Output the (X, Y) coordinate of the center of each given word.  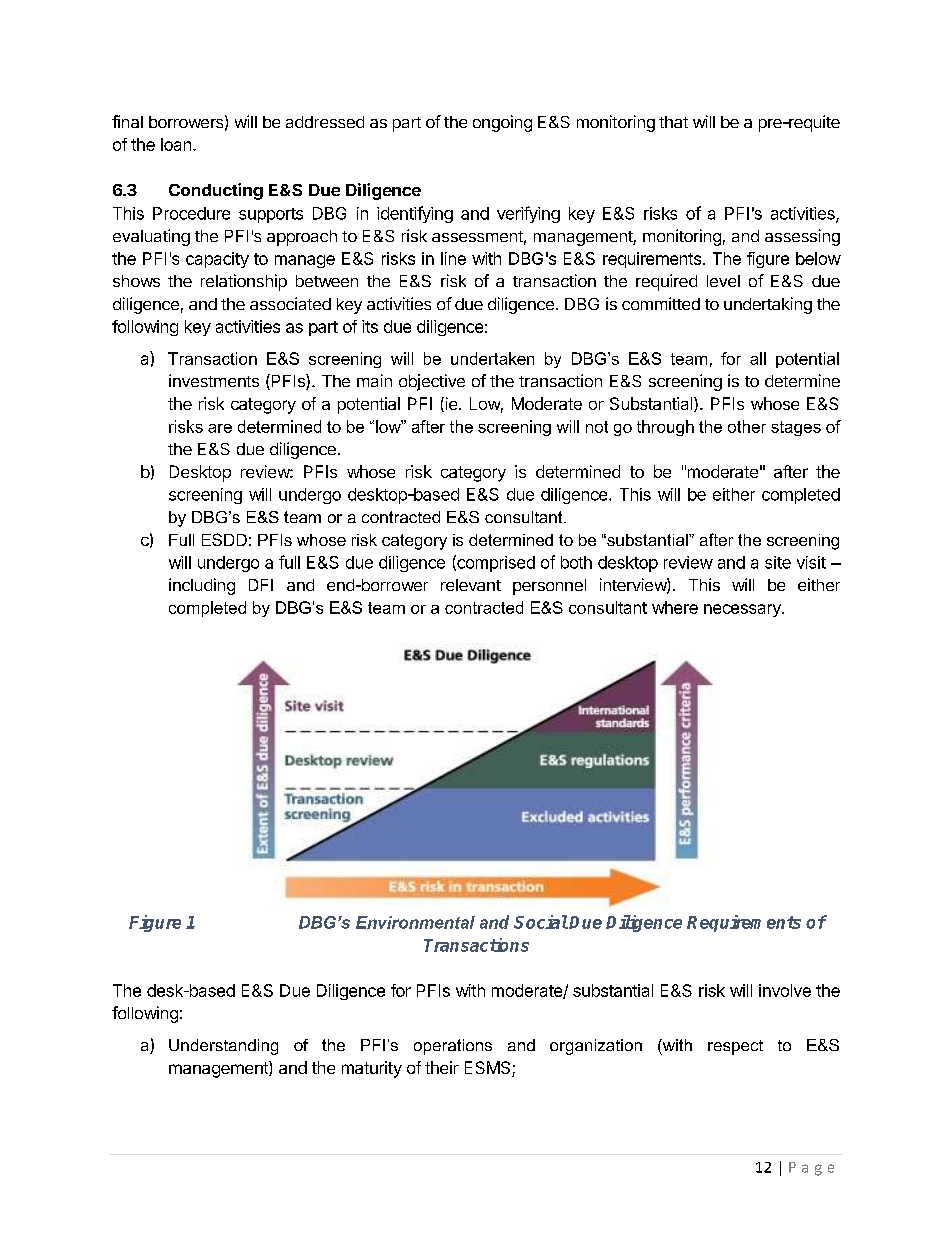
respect (735, 1047)
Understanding (223, 1047)
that (673, 122)
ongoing (502, 123)
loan (176, 144)
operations (453, 1047)
